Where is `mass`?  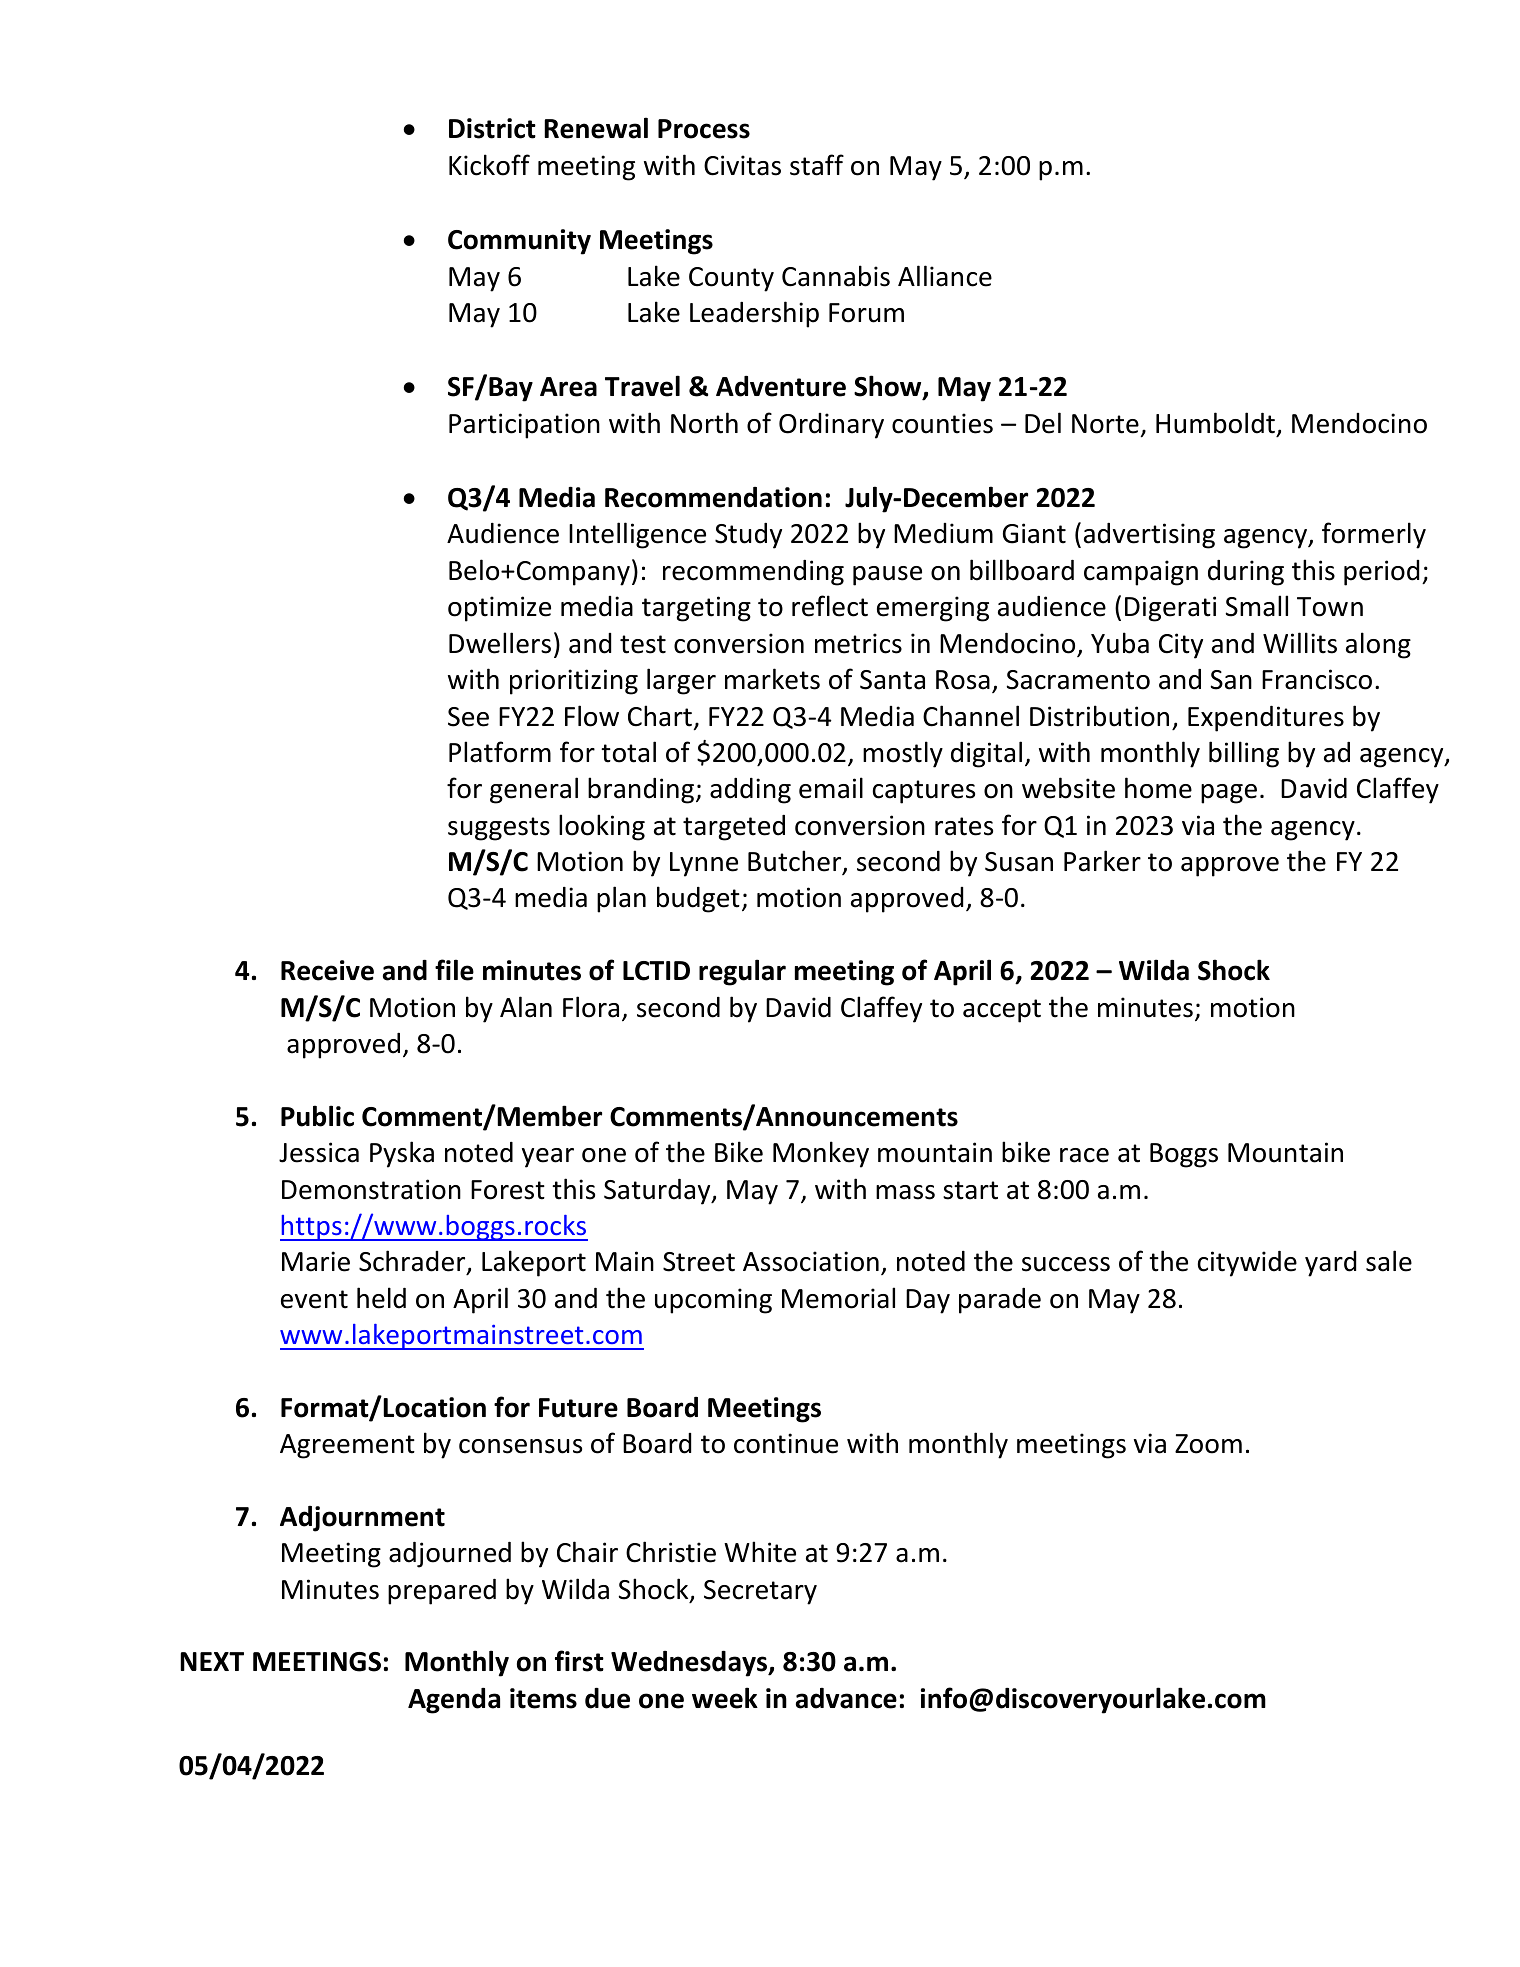
mass is located at coordinates (905, 1192).
